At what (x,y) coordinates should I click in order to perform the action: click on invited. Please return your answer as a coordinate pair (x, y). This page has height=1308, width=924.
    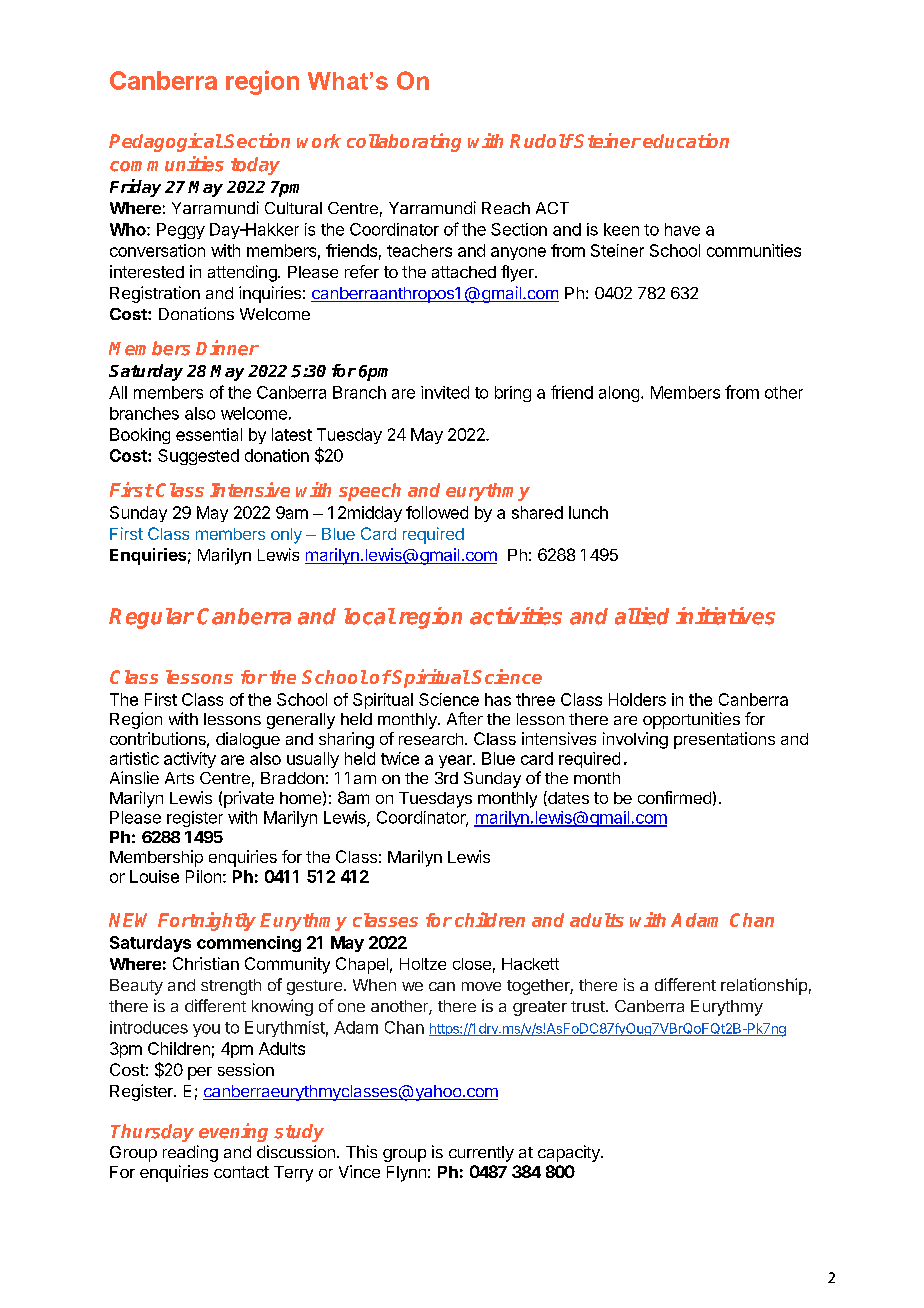
    Looking at the image, I should click on (445, 392).
